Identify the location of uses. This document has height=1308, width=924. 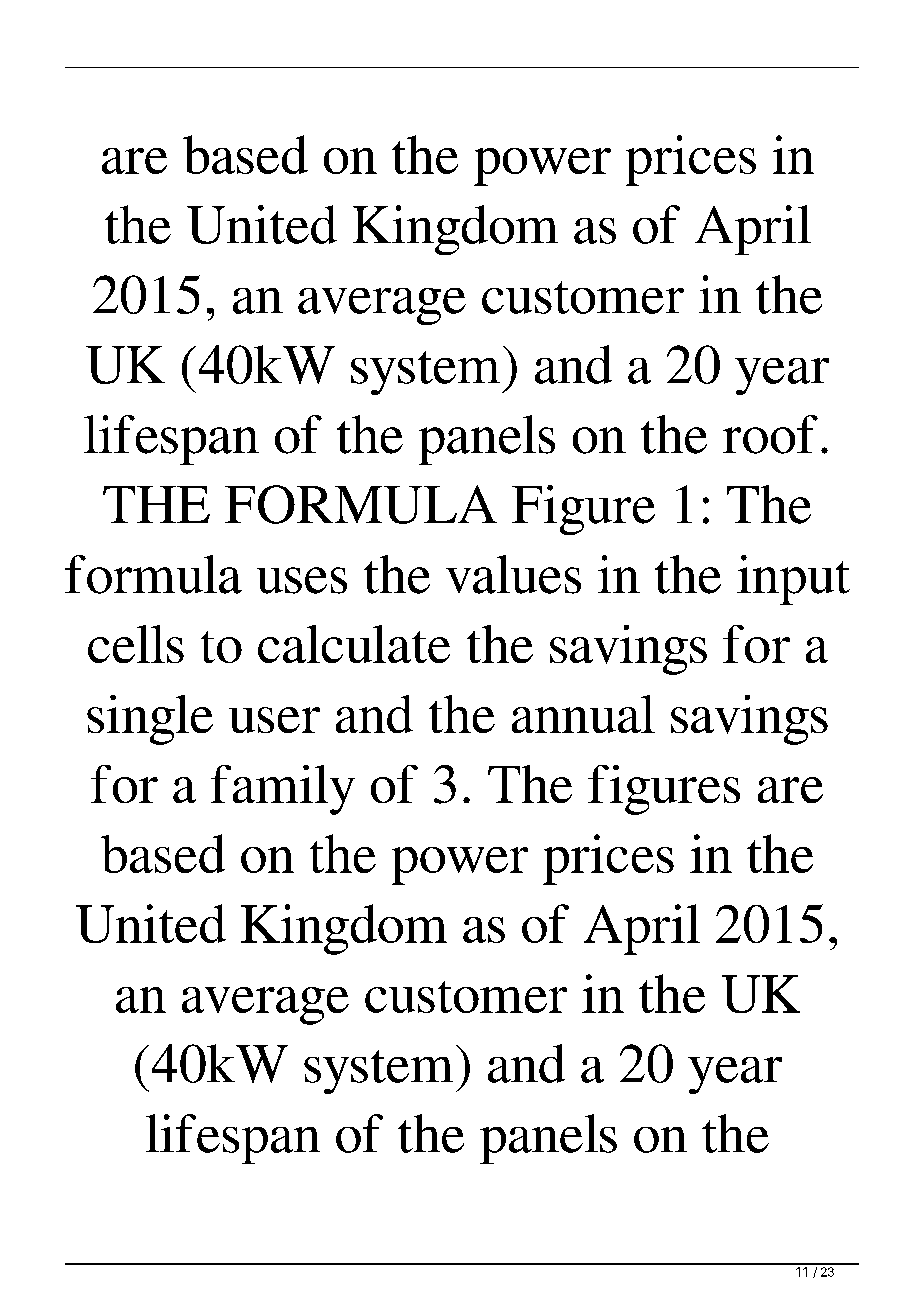
(302, 580).
